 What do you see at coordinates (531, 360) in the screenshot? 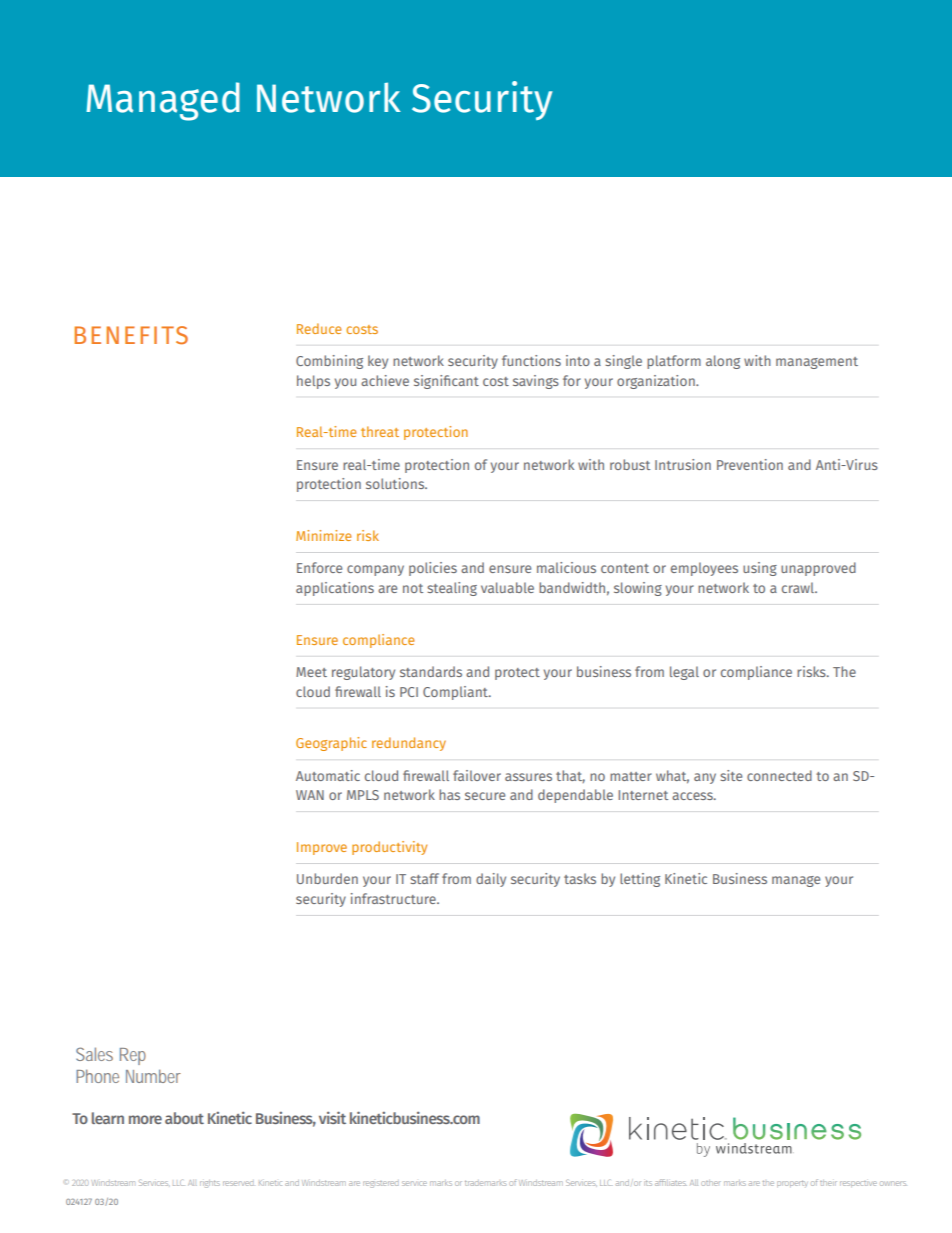
I see `functions` at bounding box center [531, 360].
